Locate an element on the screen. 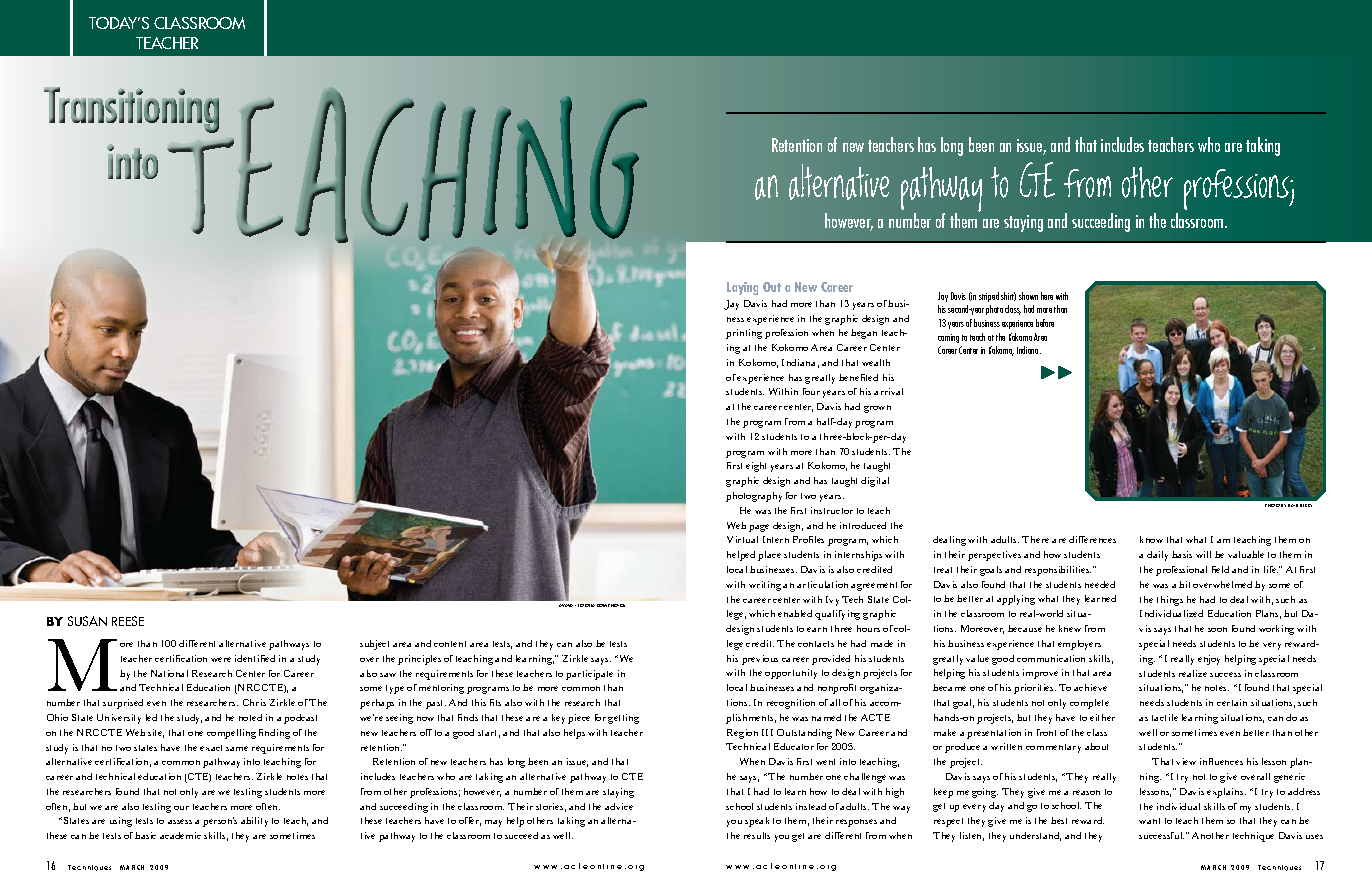  assess is located at coordinates (180, 821).
